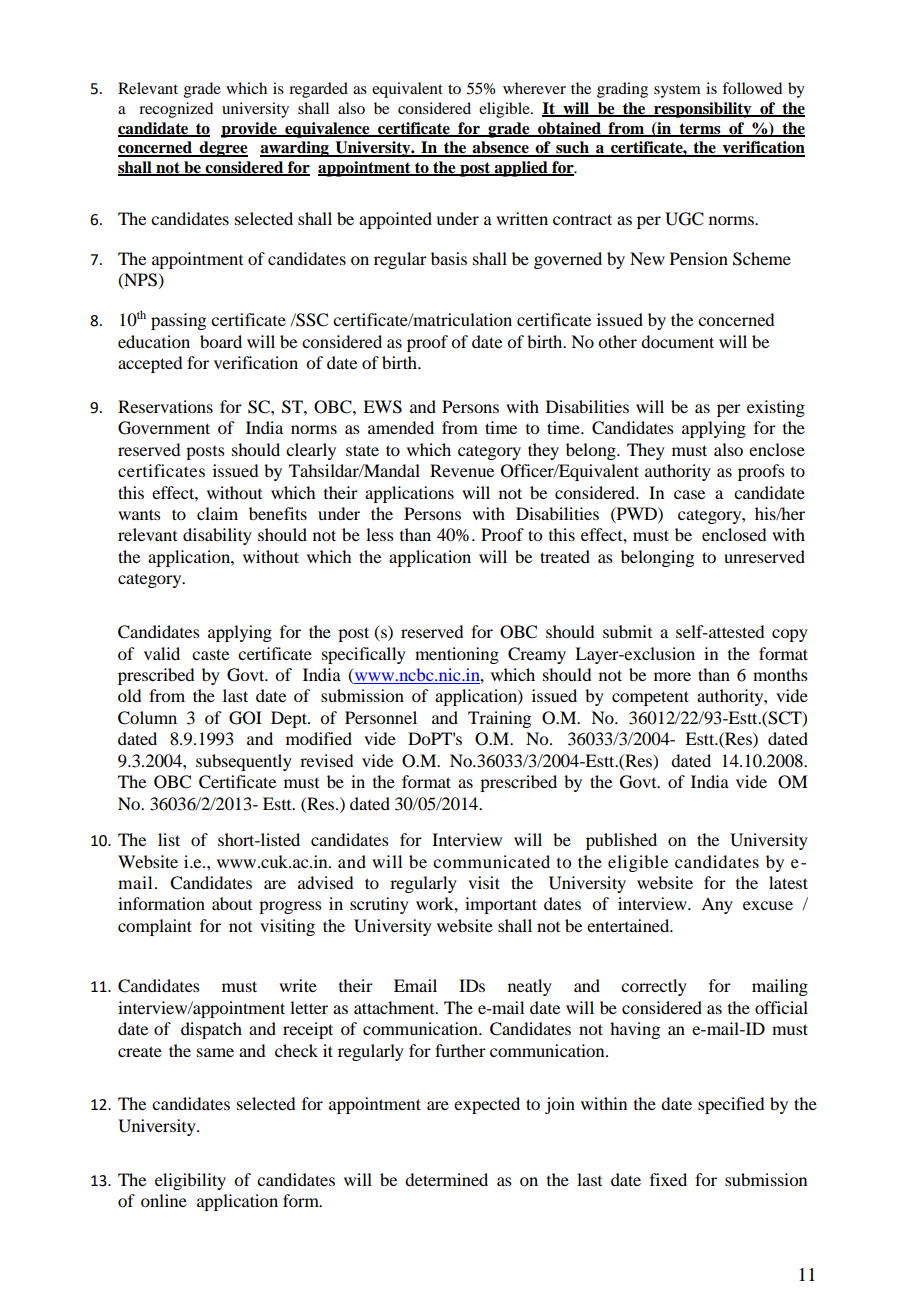 The height and width of the screenshot is (1308, 924). I want to click on subsequently, so click(244, 762).
